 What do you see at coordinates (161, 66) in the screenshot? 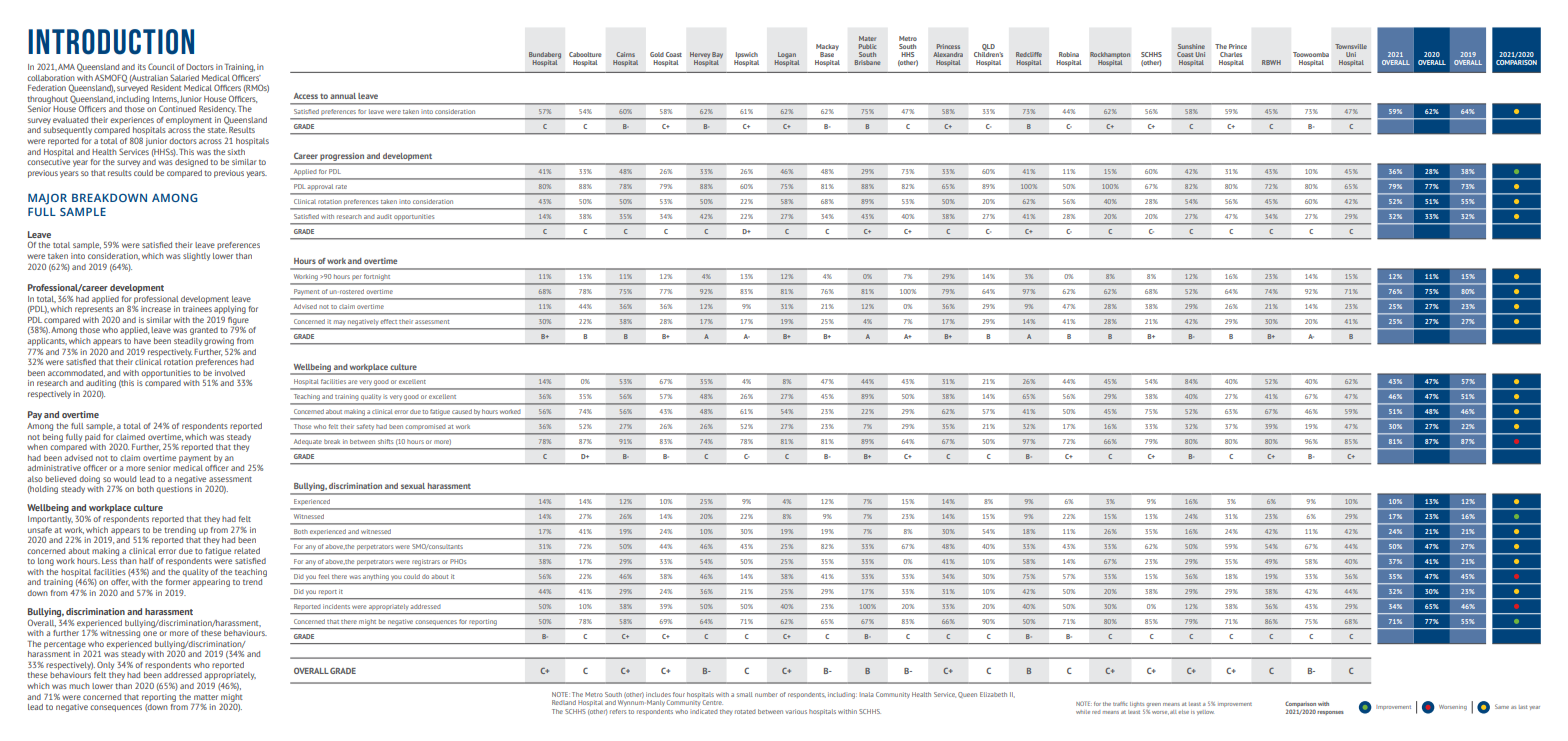
I see `Council` at bounding box center [161, 66].
